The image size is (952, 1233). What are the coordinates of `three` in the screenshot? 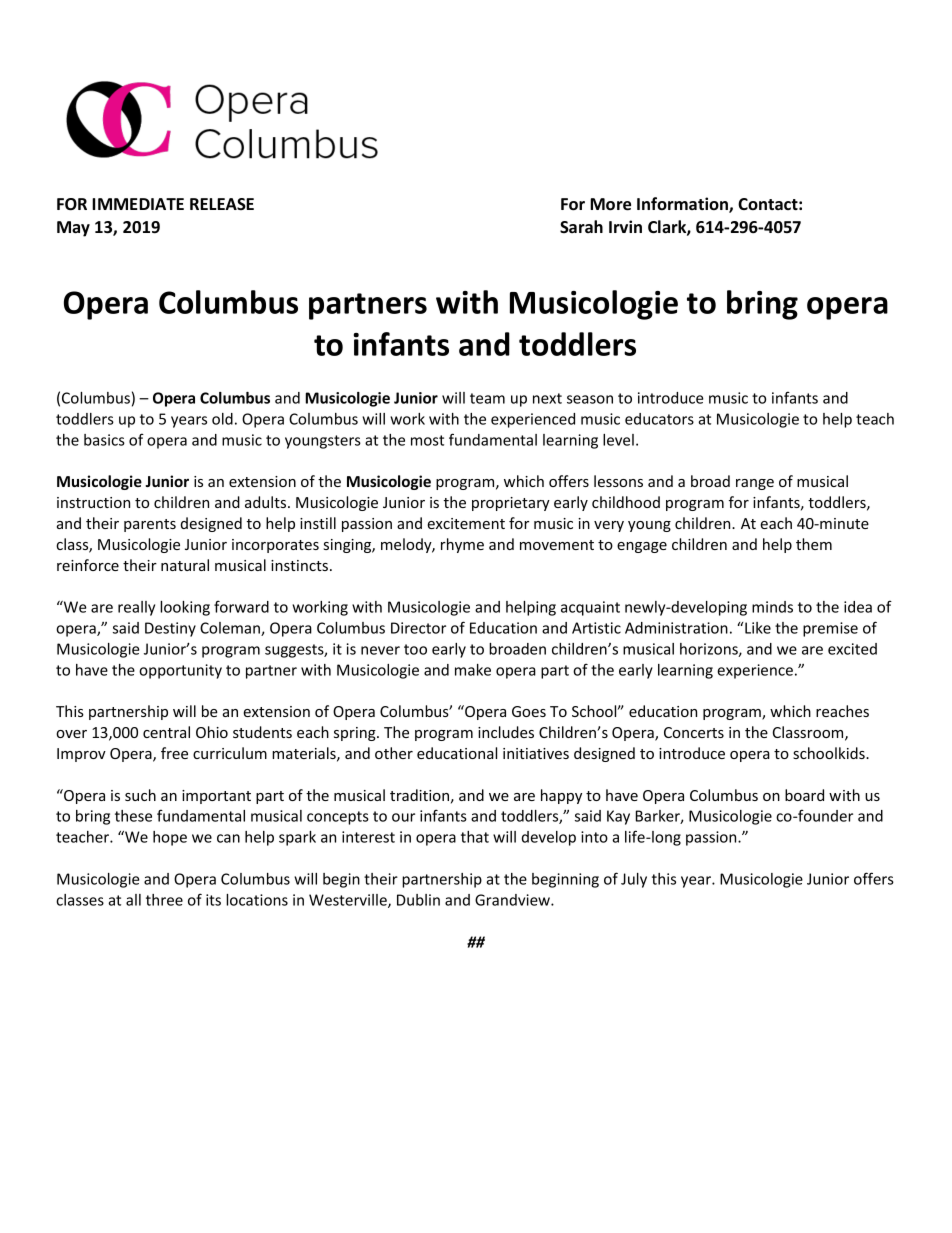 It's located at (164, 900).
